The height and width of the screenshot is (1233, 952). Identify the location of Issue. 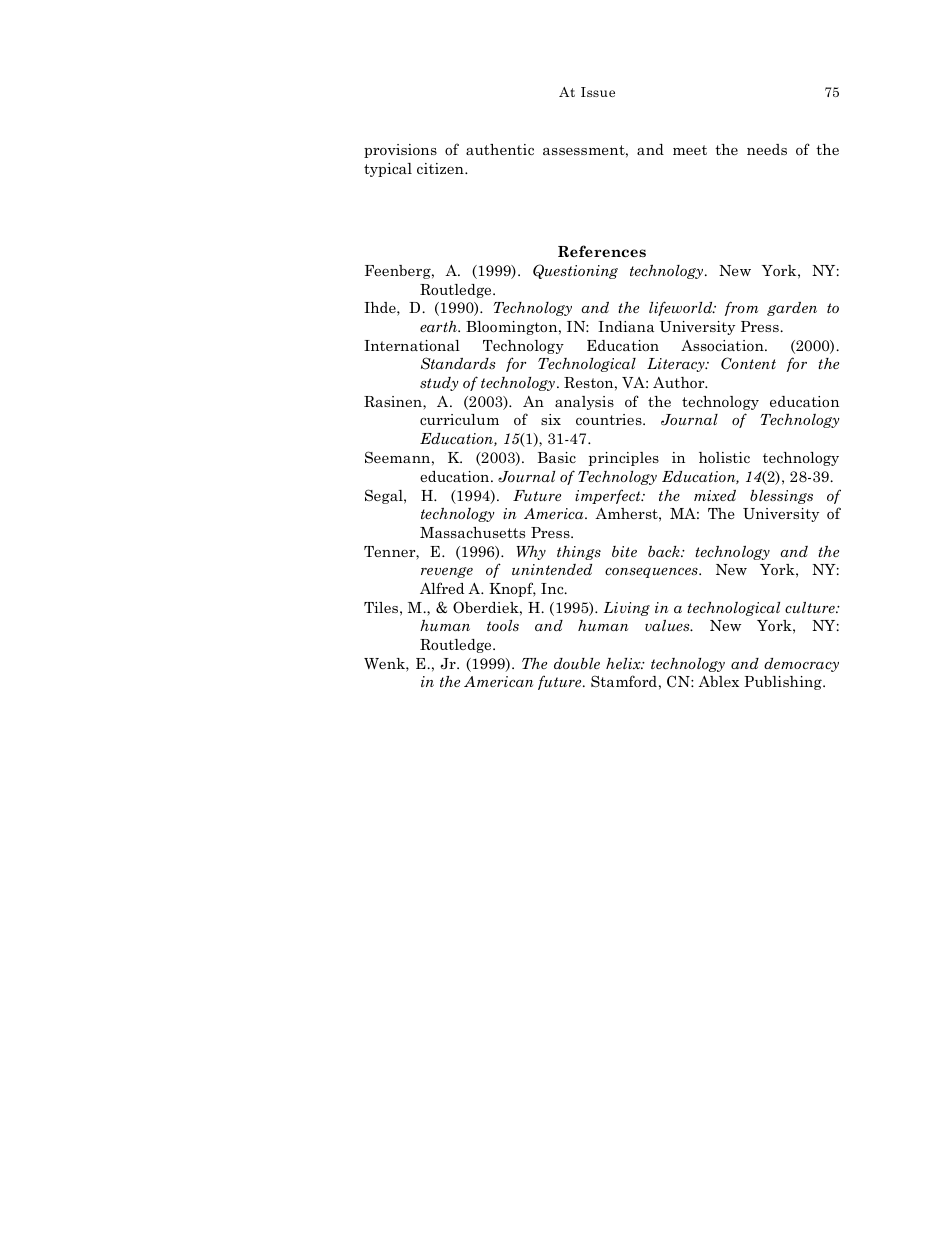
(598, 92).
